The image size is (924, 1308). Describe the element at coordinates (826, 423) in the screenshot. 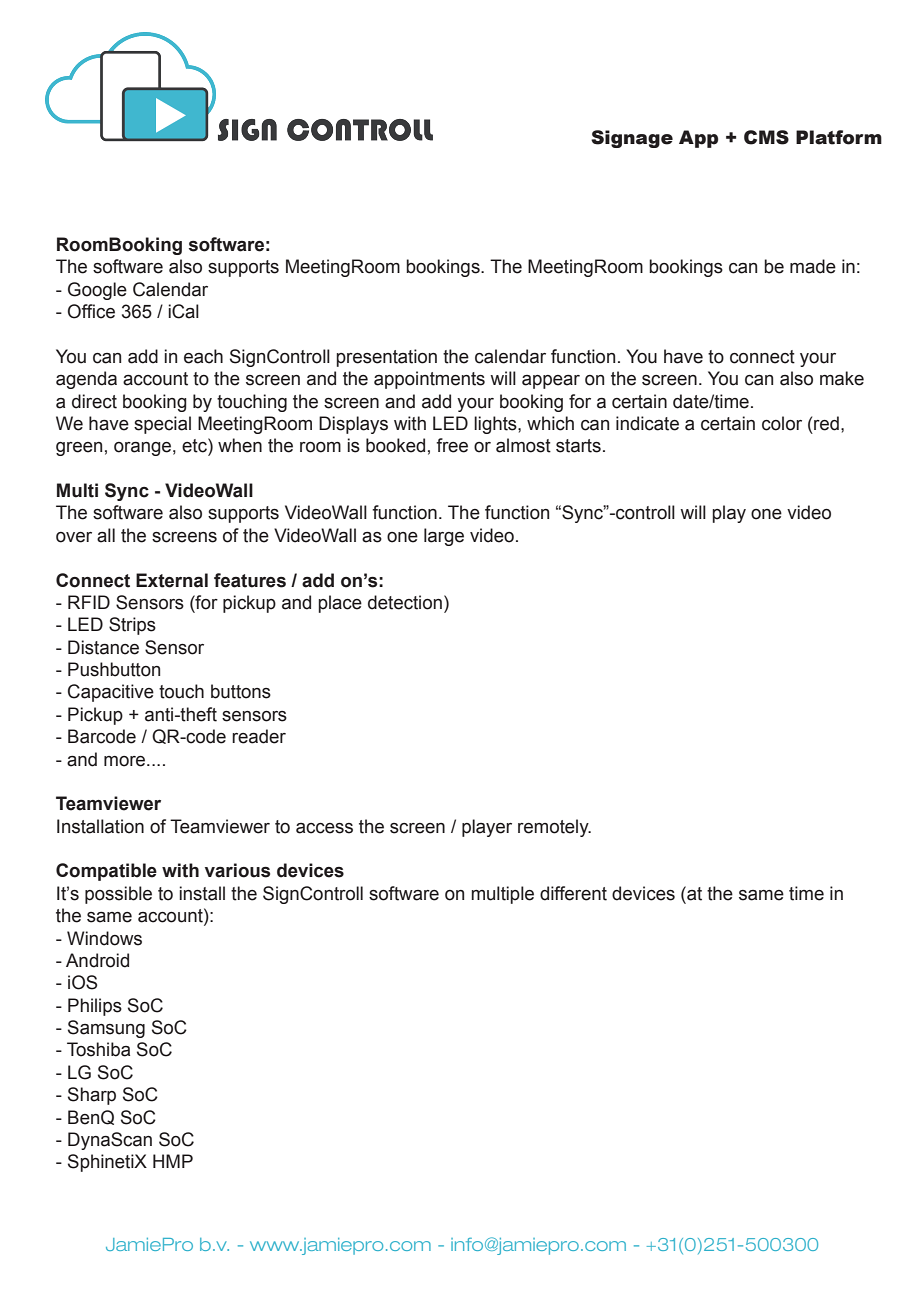

I see `red` at that location.
